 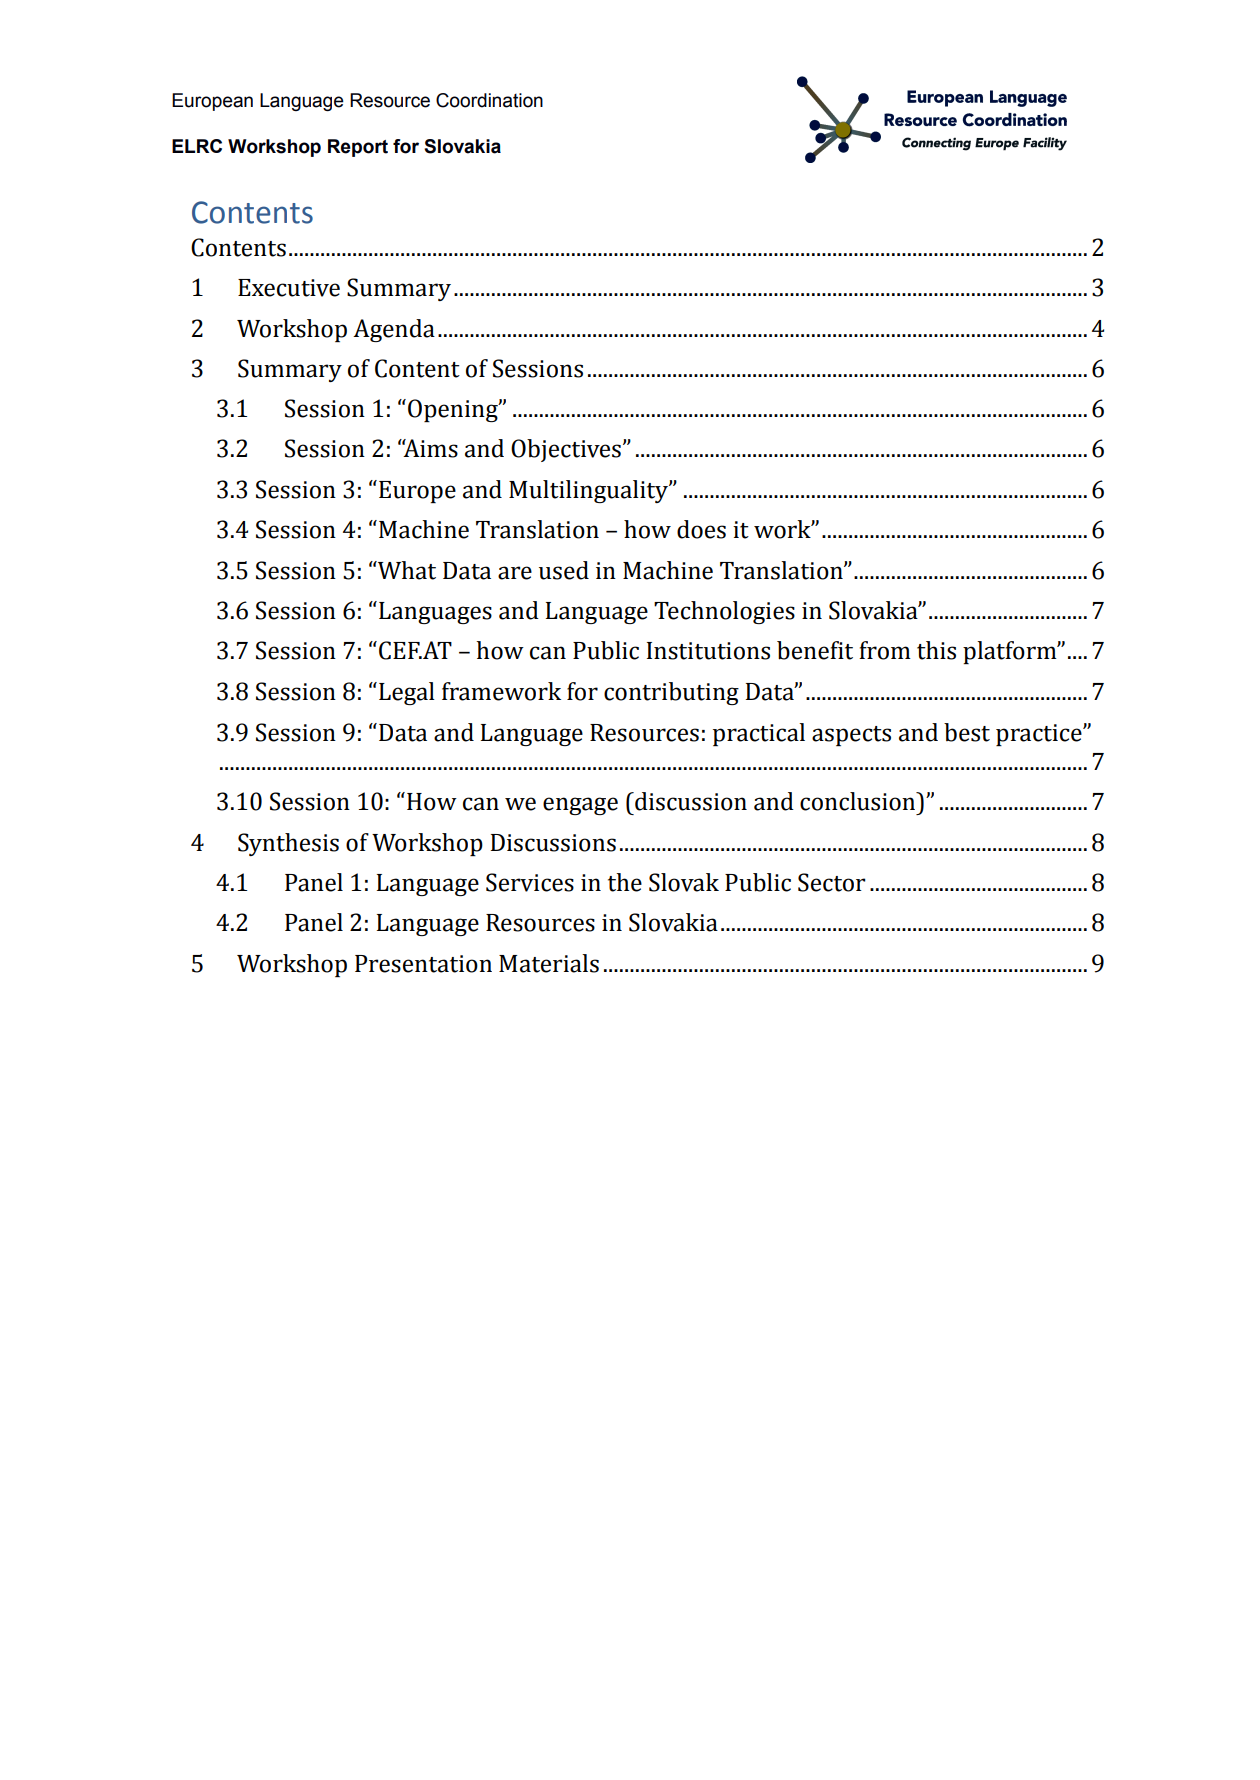 What do you see at coordinates (701, 529) in the image?
I see `does` at bounding box center [701, 529].
